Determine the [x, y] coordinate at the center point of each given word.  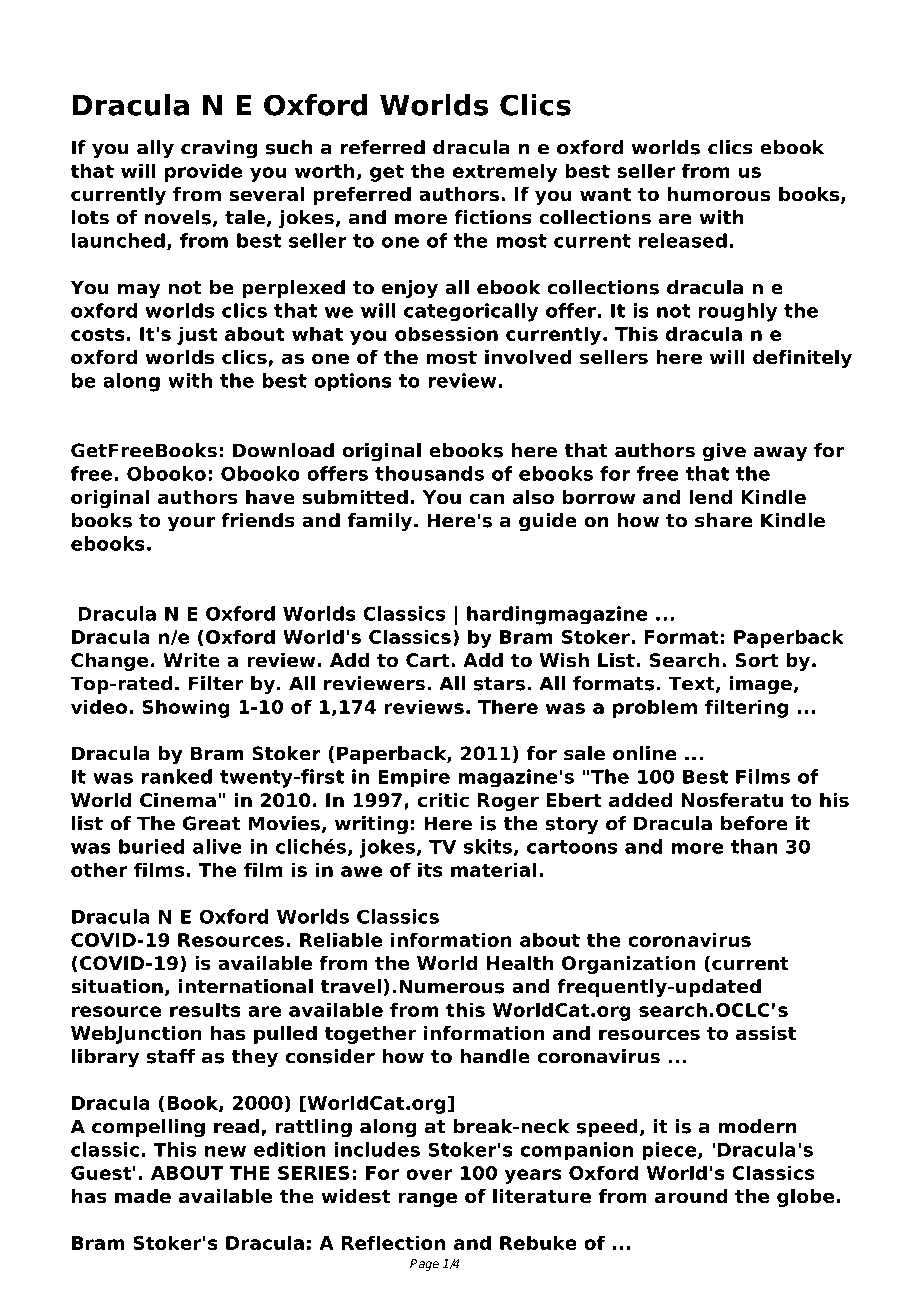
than [754, 846]
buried [152, 846]
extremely [505, 172]
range [427, 1199]
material [493, 869]
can [486, 499]
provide [204, 172]
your [191, 524]
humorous [718, 194]
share [724, 520]
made [143, 1196]
